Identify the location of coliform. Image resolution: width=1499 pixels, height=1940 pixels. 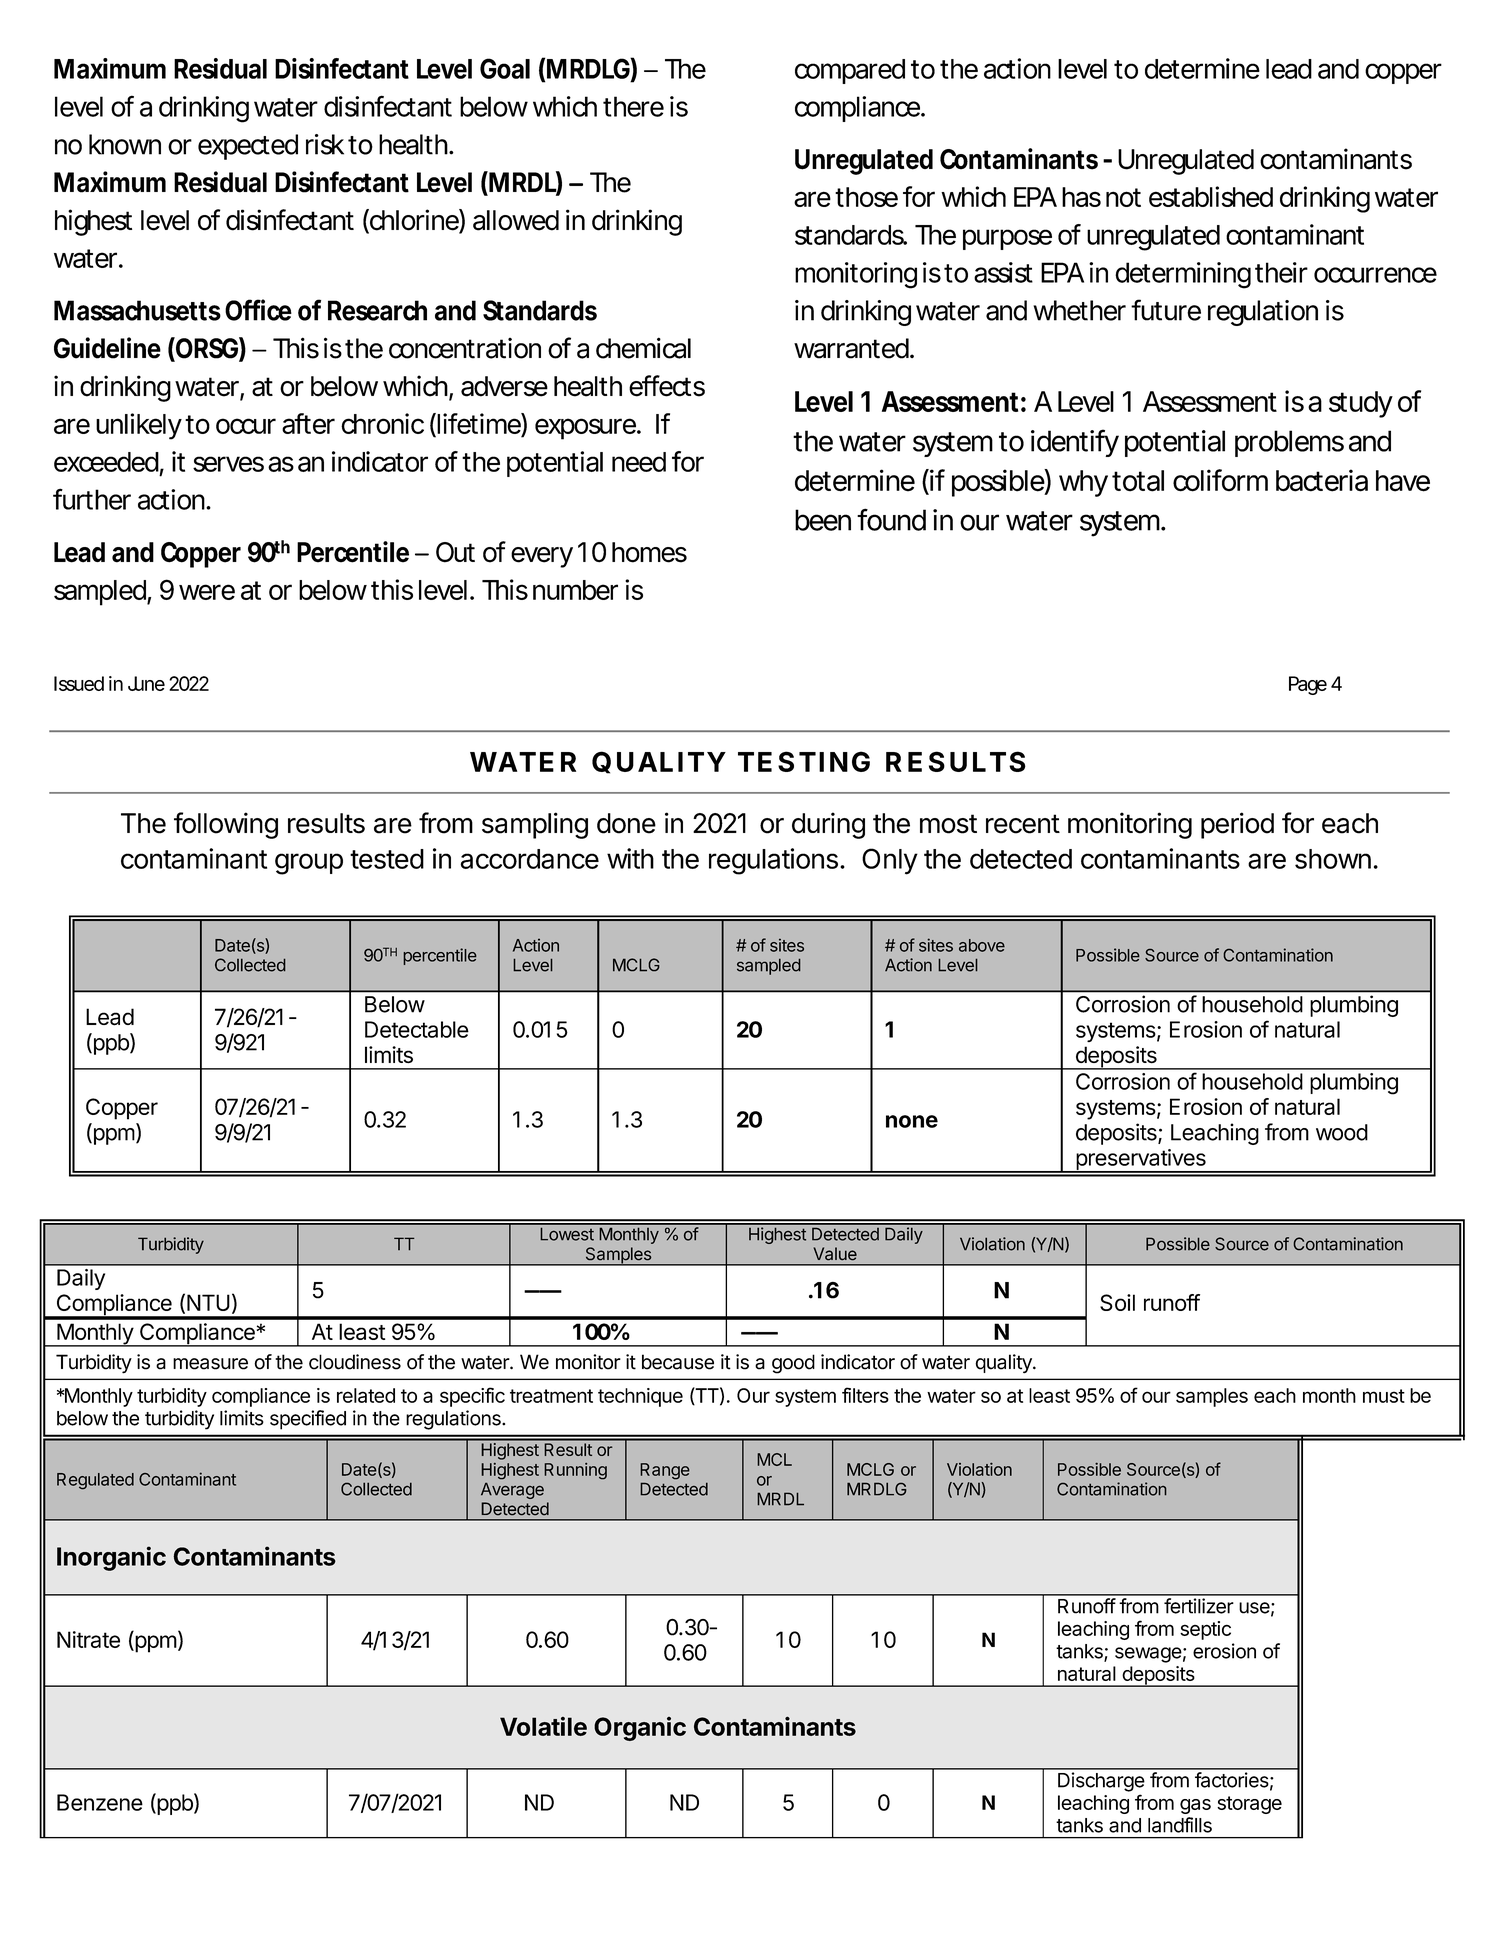
(1220, 480).
